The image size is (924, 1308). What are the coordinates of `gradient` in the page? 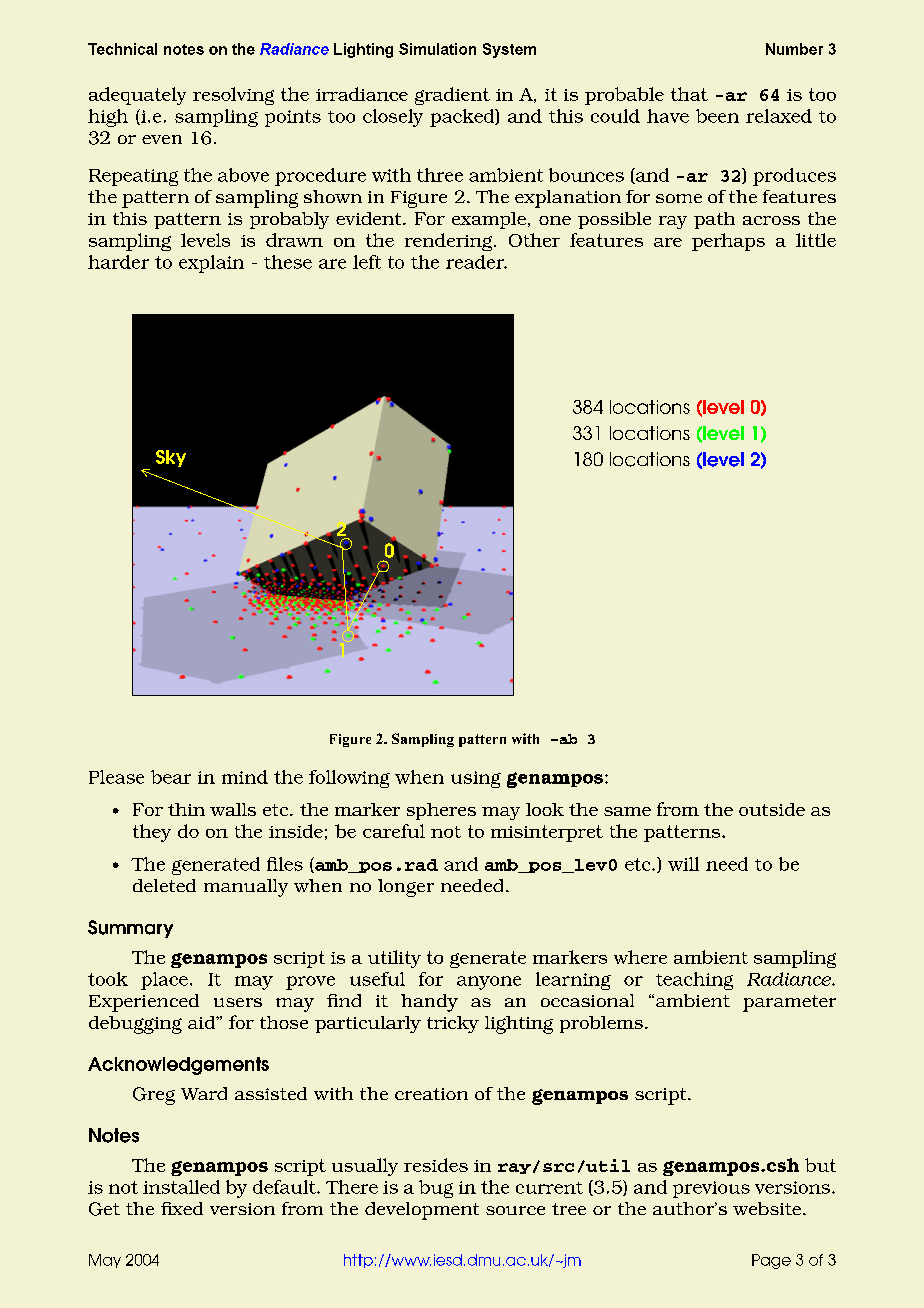 It's located at (452, 96).
